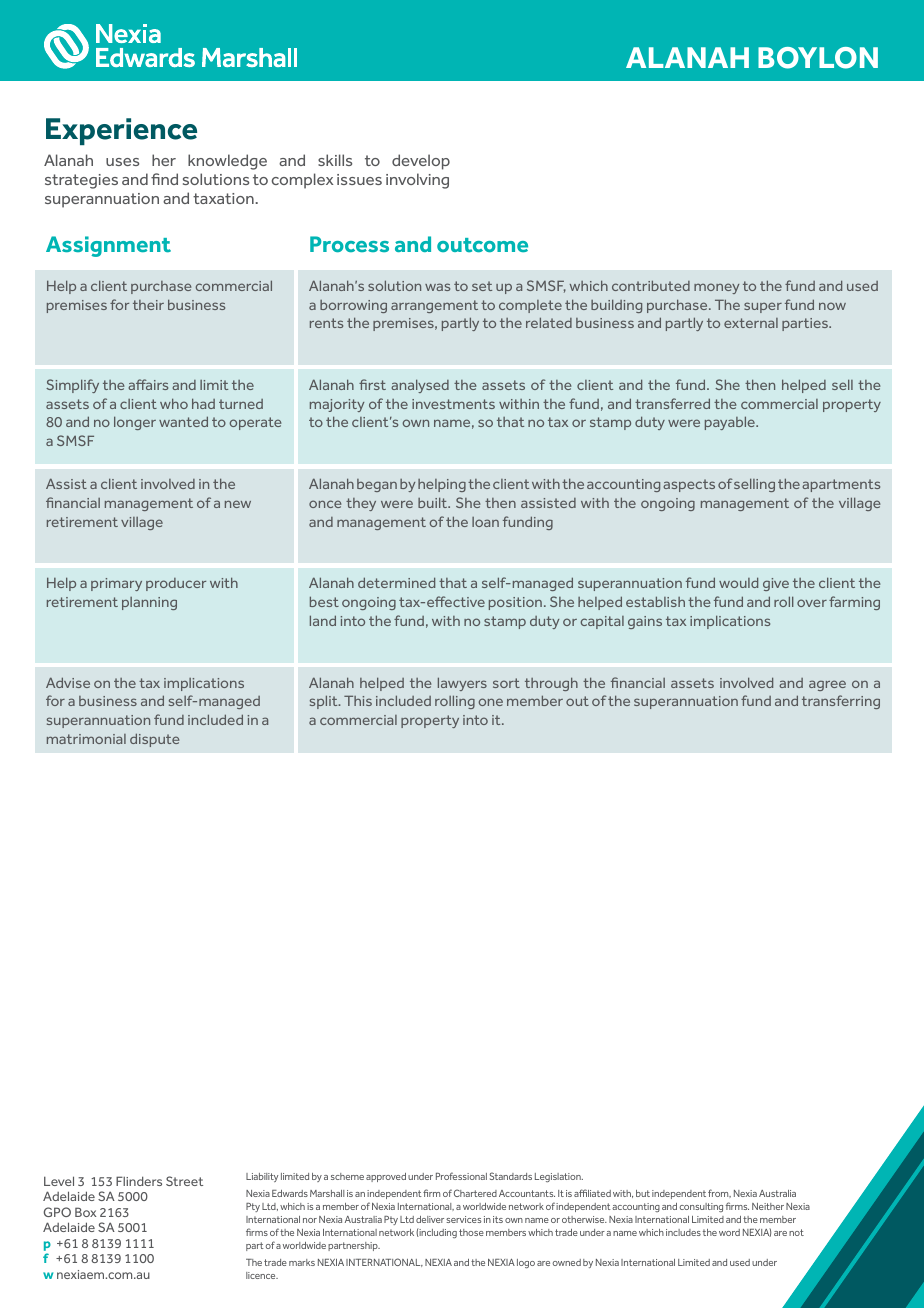  I want to click on word, so click(729, 1232).
